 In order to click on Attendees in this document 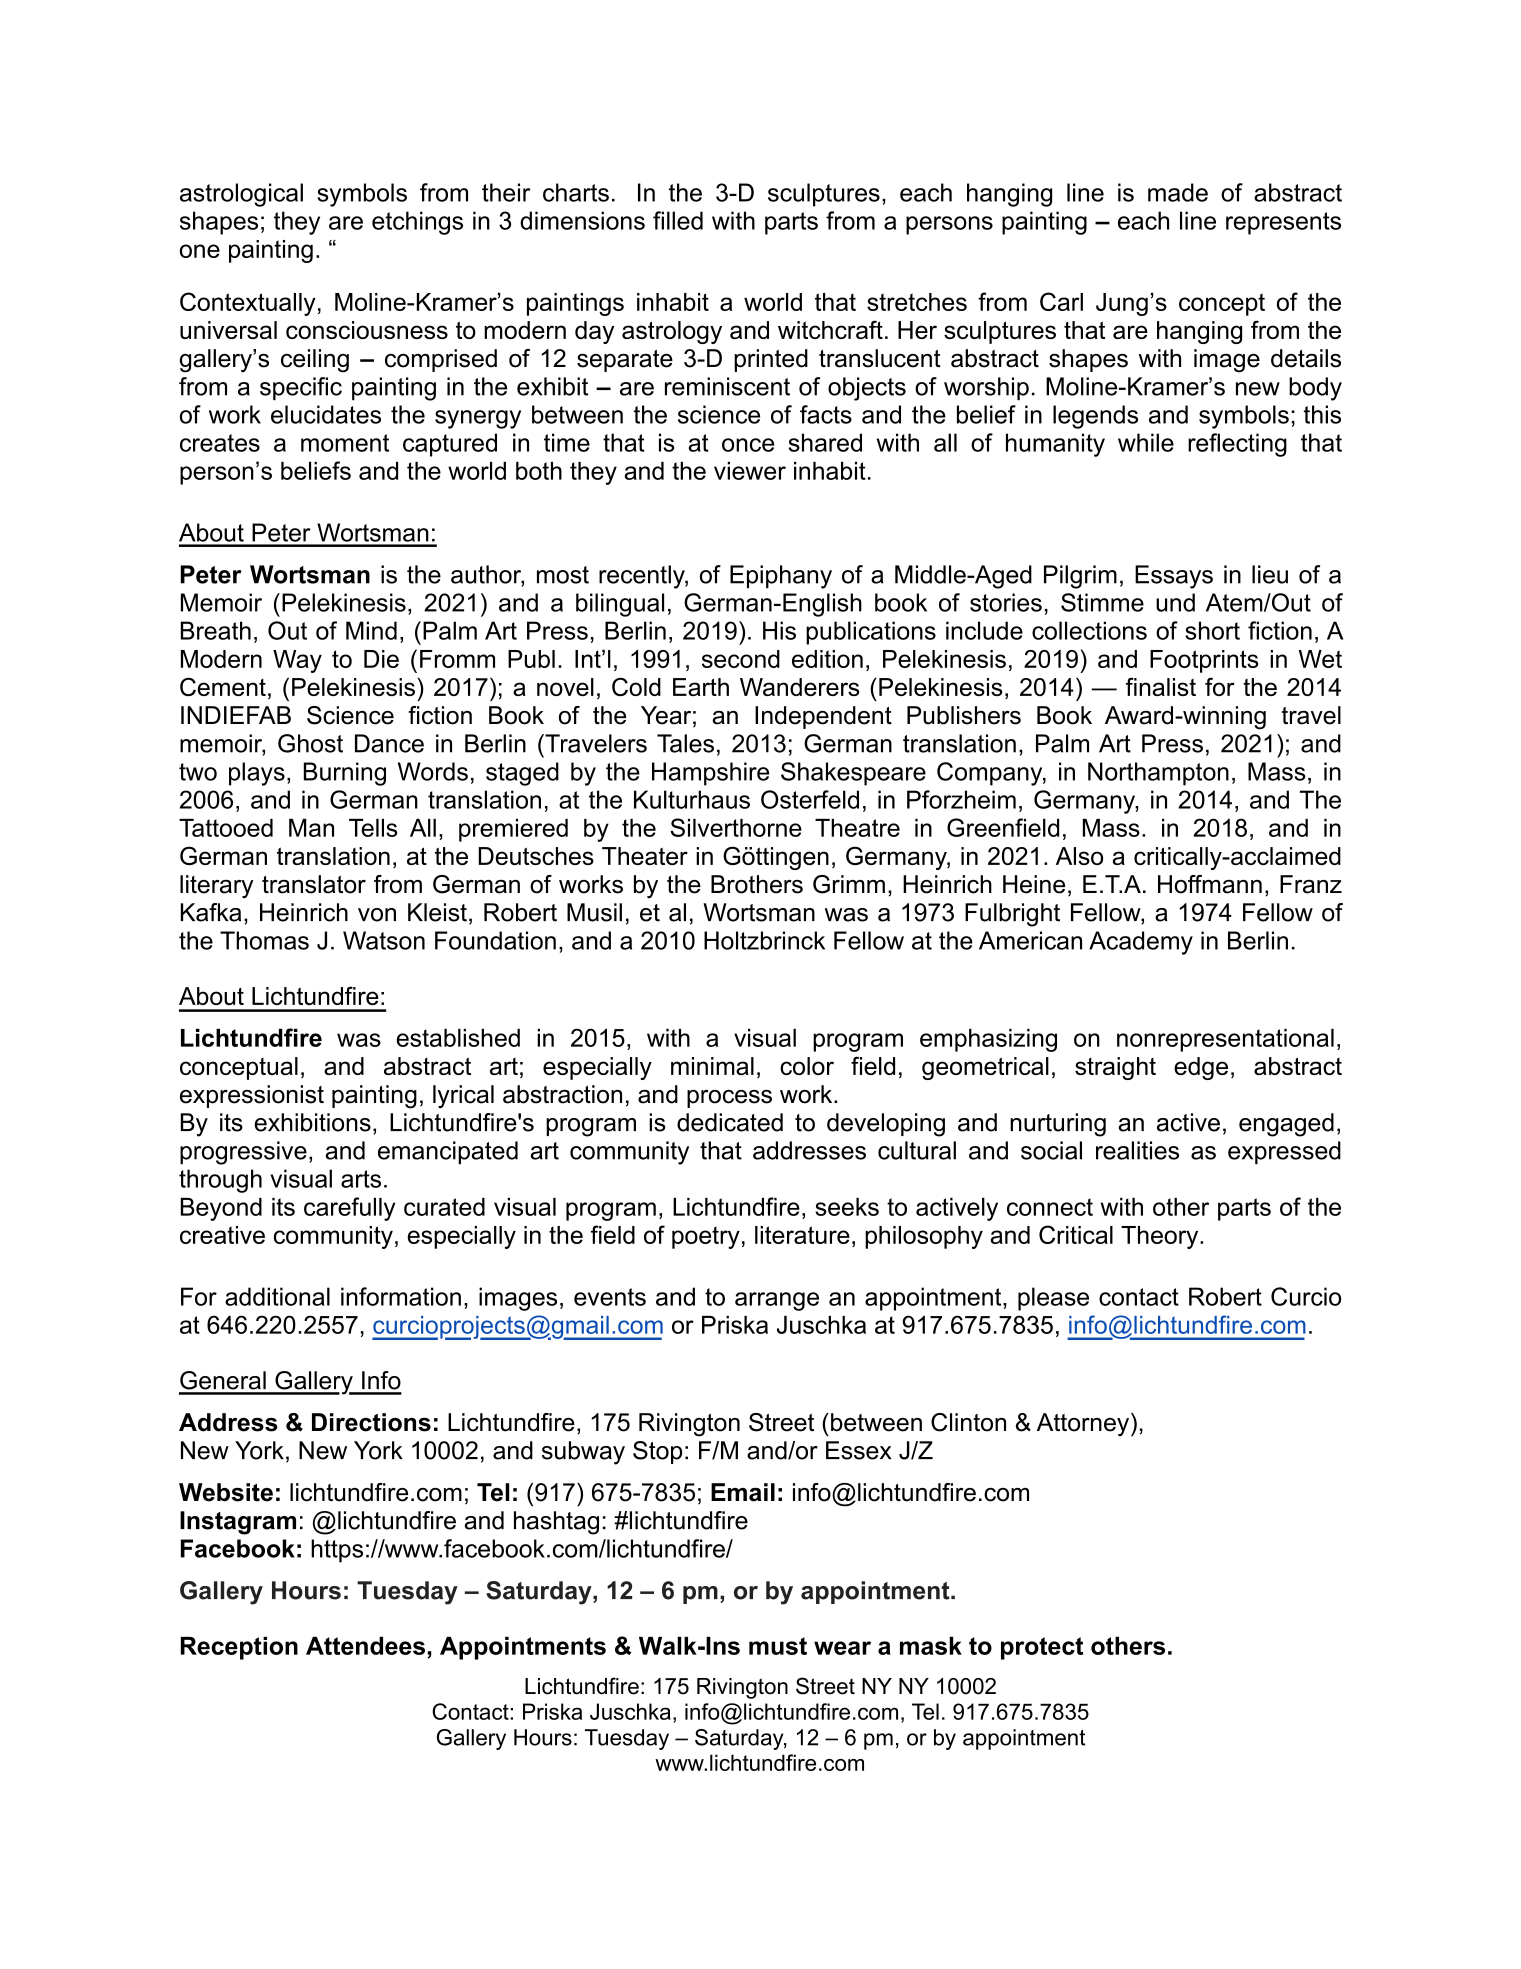, I will do `click(365, 1646)`.
